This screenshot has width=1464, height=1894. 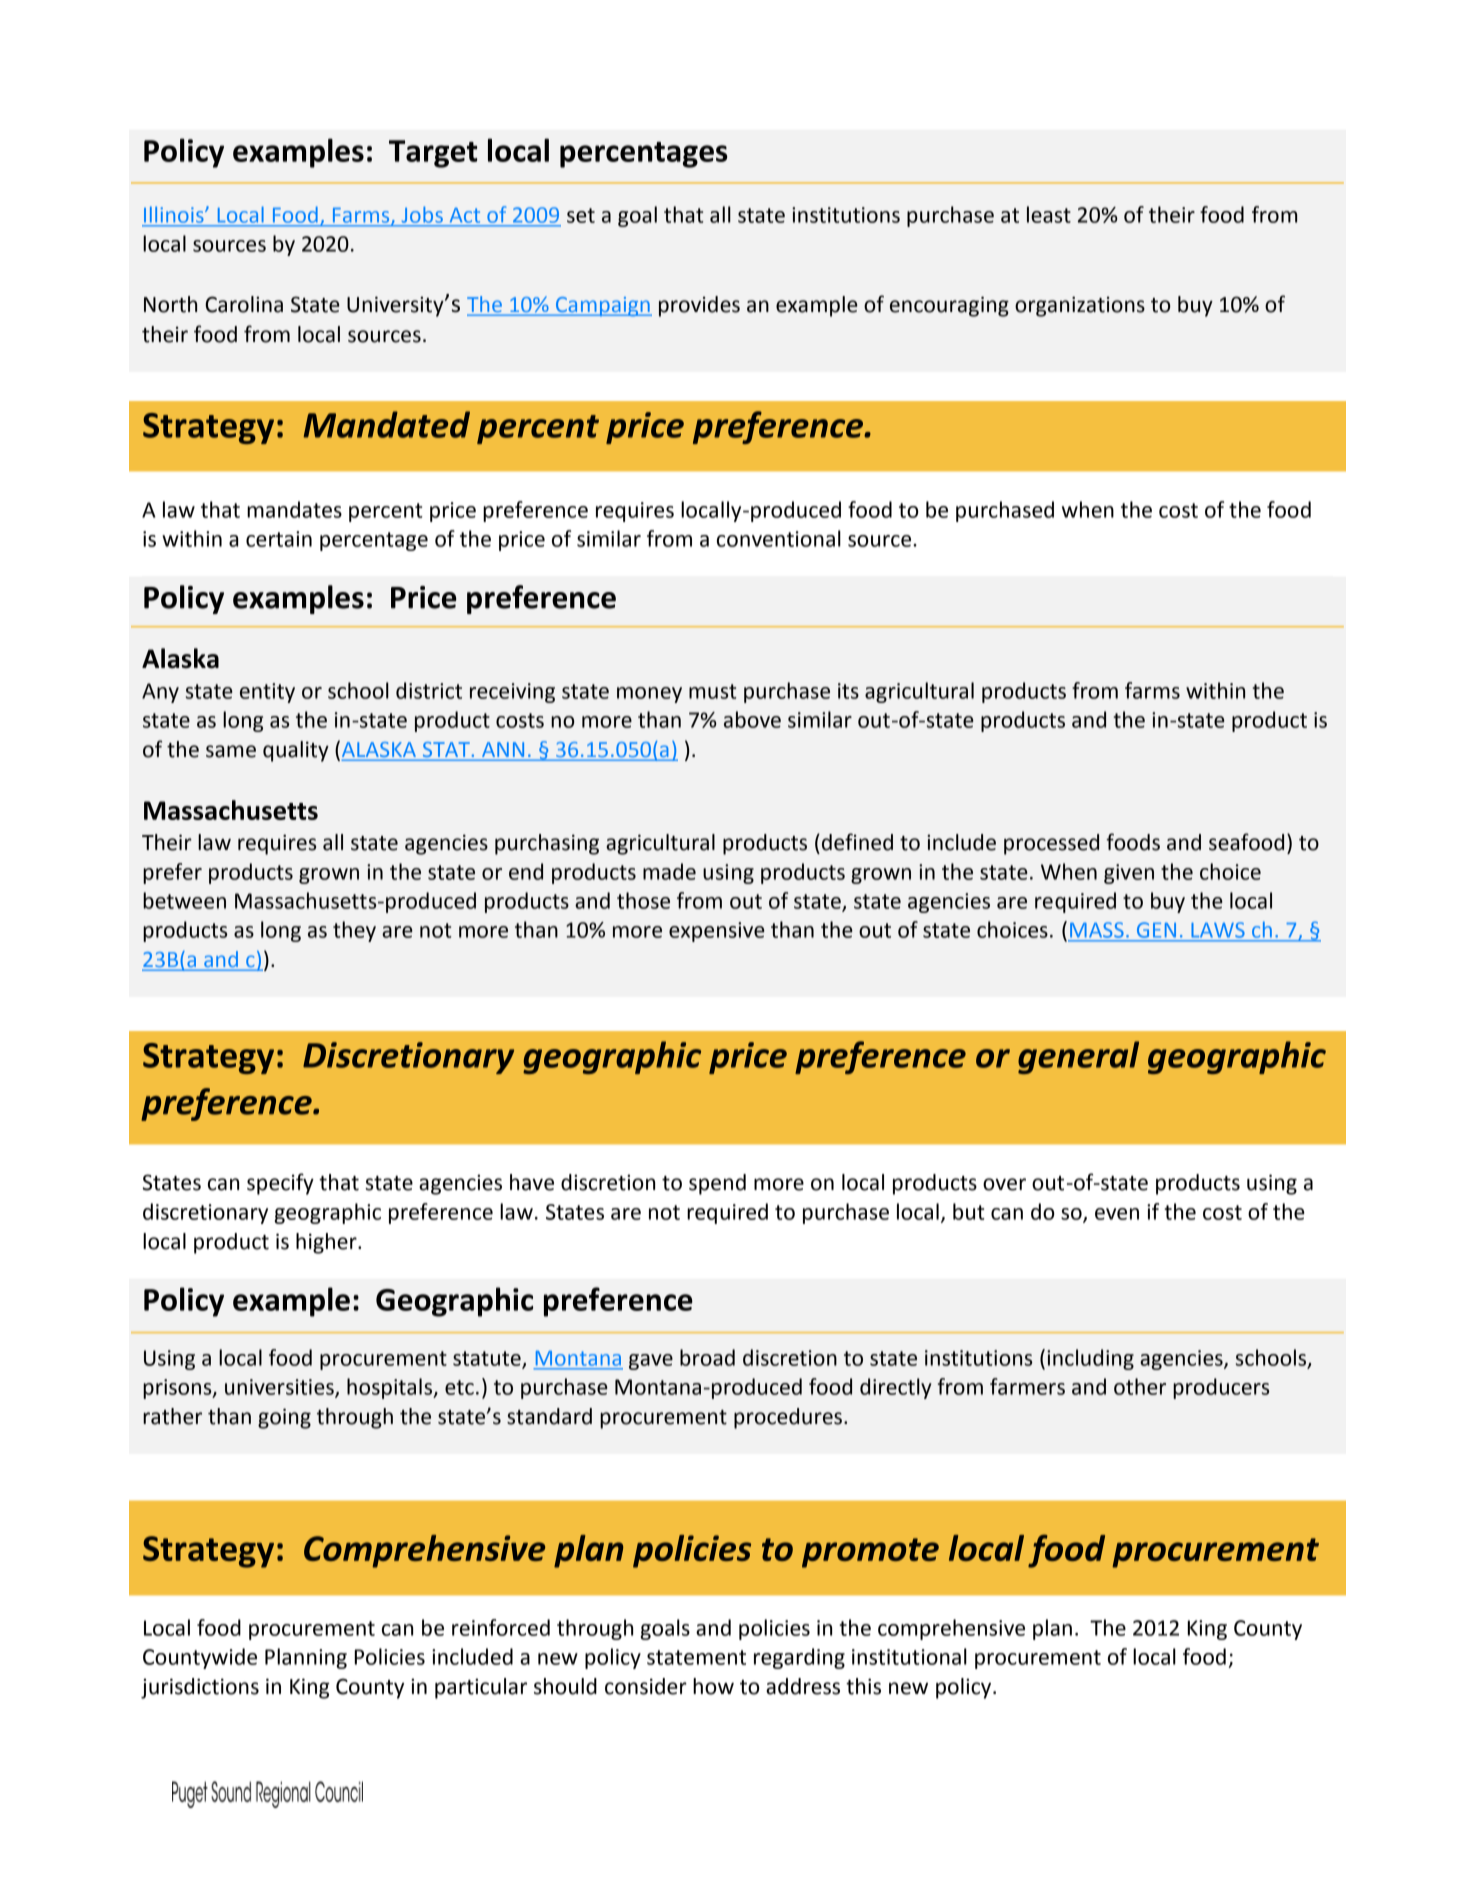 What do you see at coordinates (699, 306) in the screenshot?
I see `provides` at bounding box center [699, 306].
